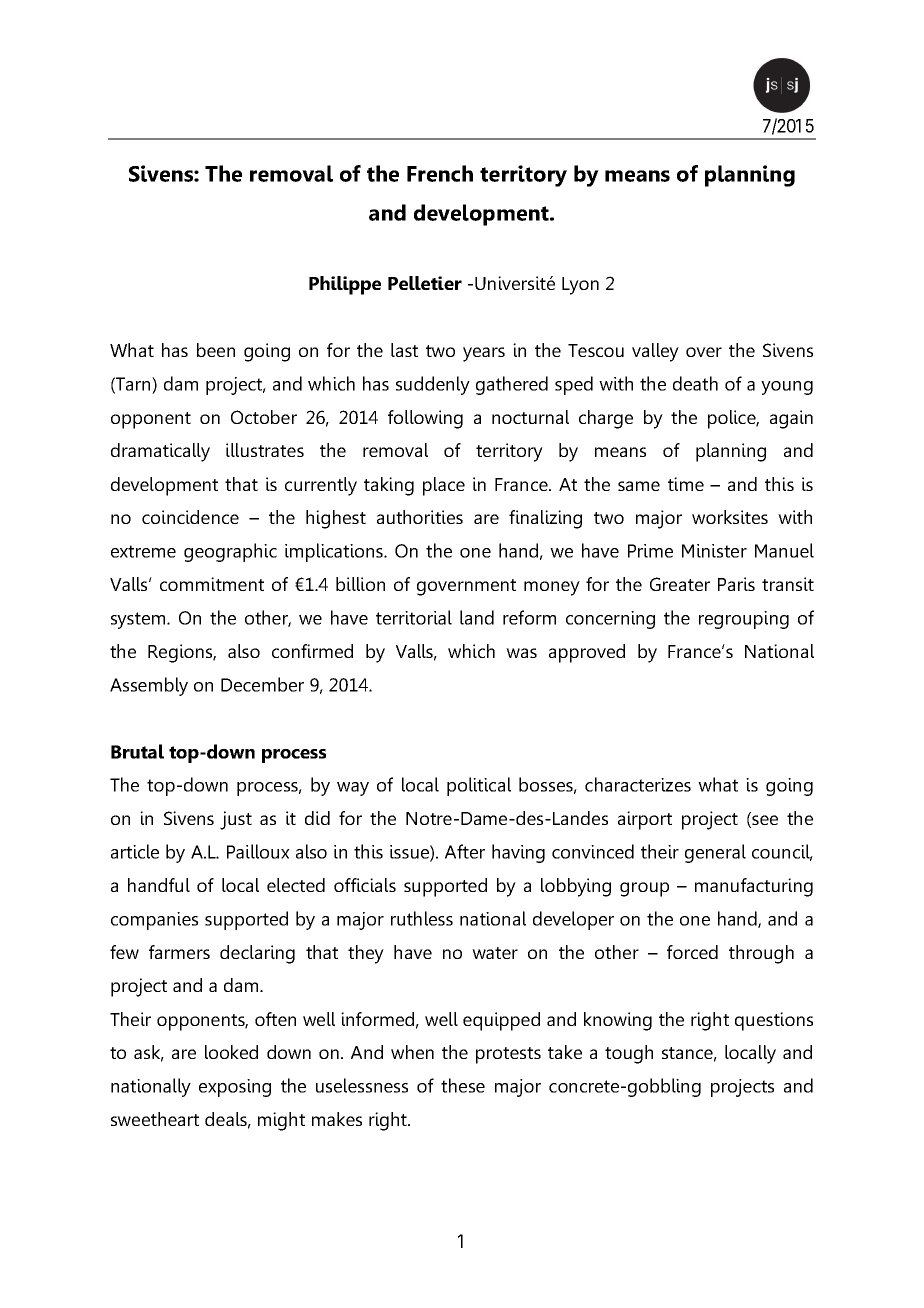 This page has width=924, height=1308. I want to click on place, so click(444, 486).
